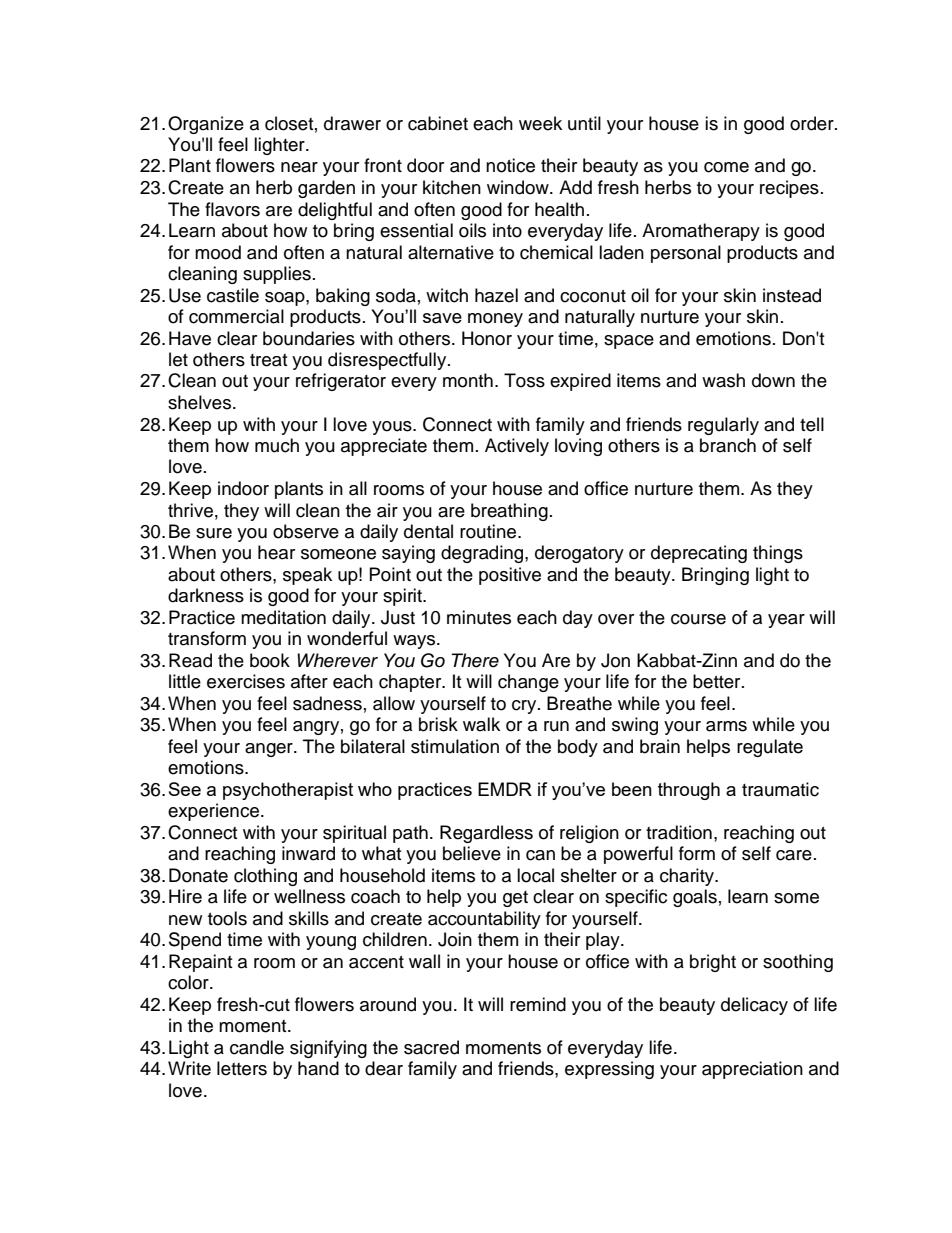  Describe the element at coordinates (752, 1070) in the screenshot. I see `appreciation` at that location.
